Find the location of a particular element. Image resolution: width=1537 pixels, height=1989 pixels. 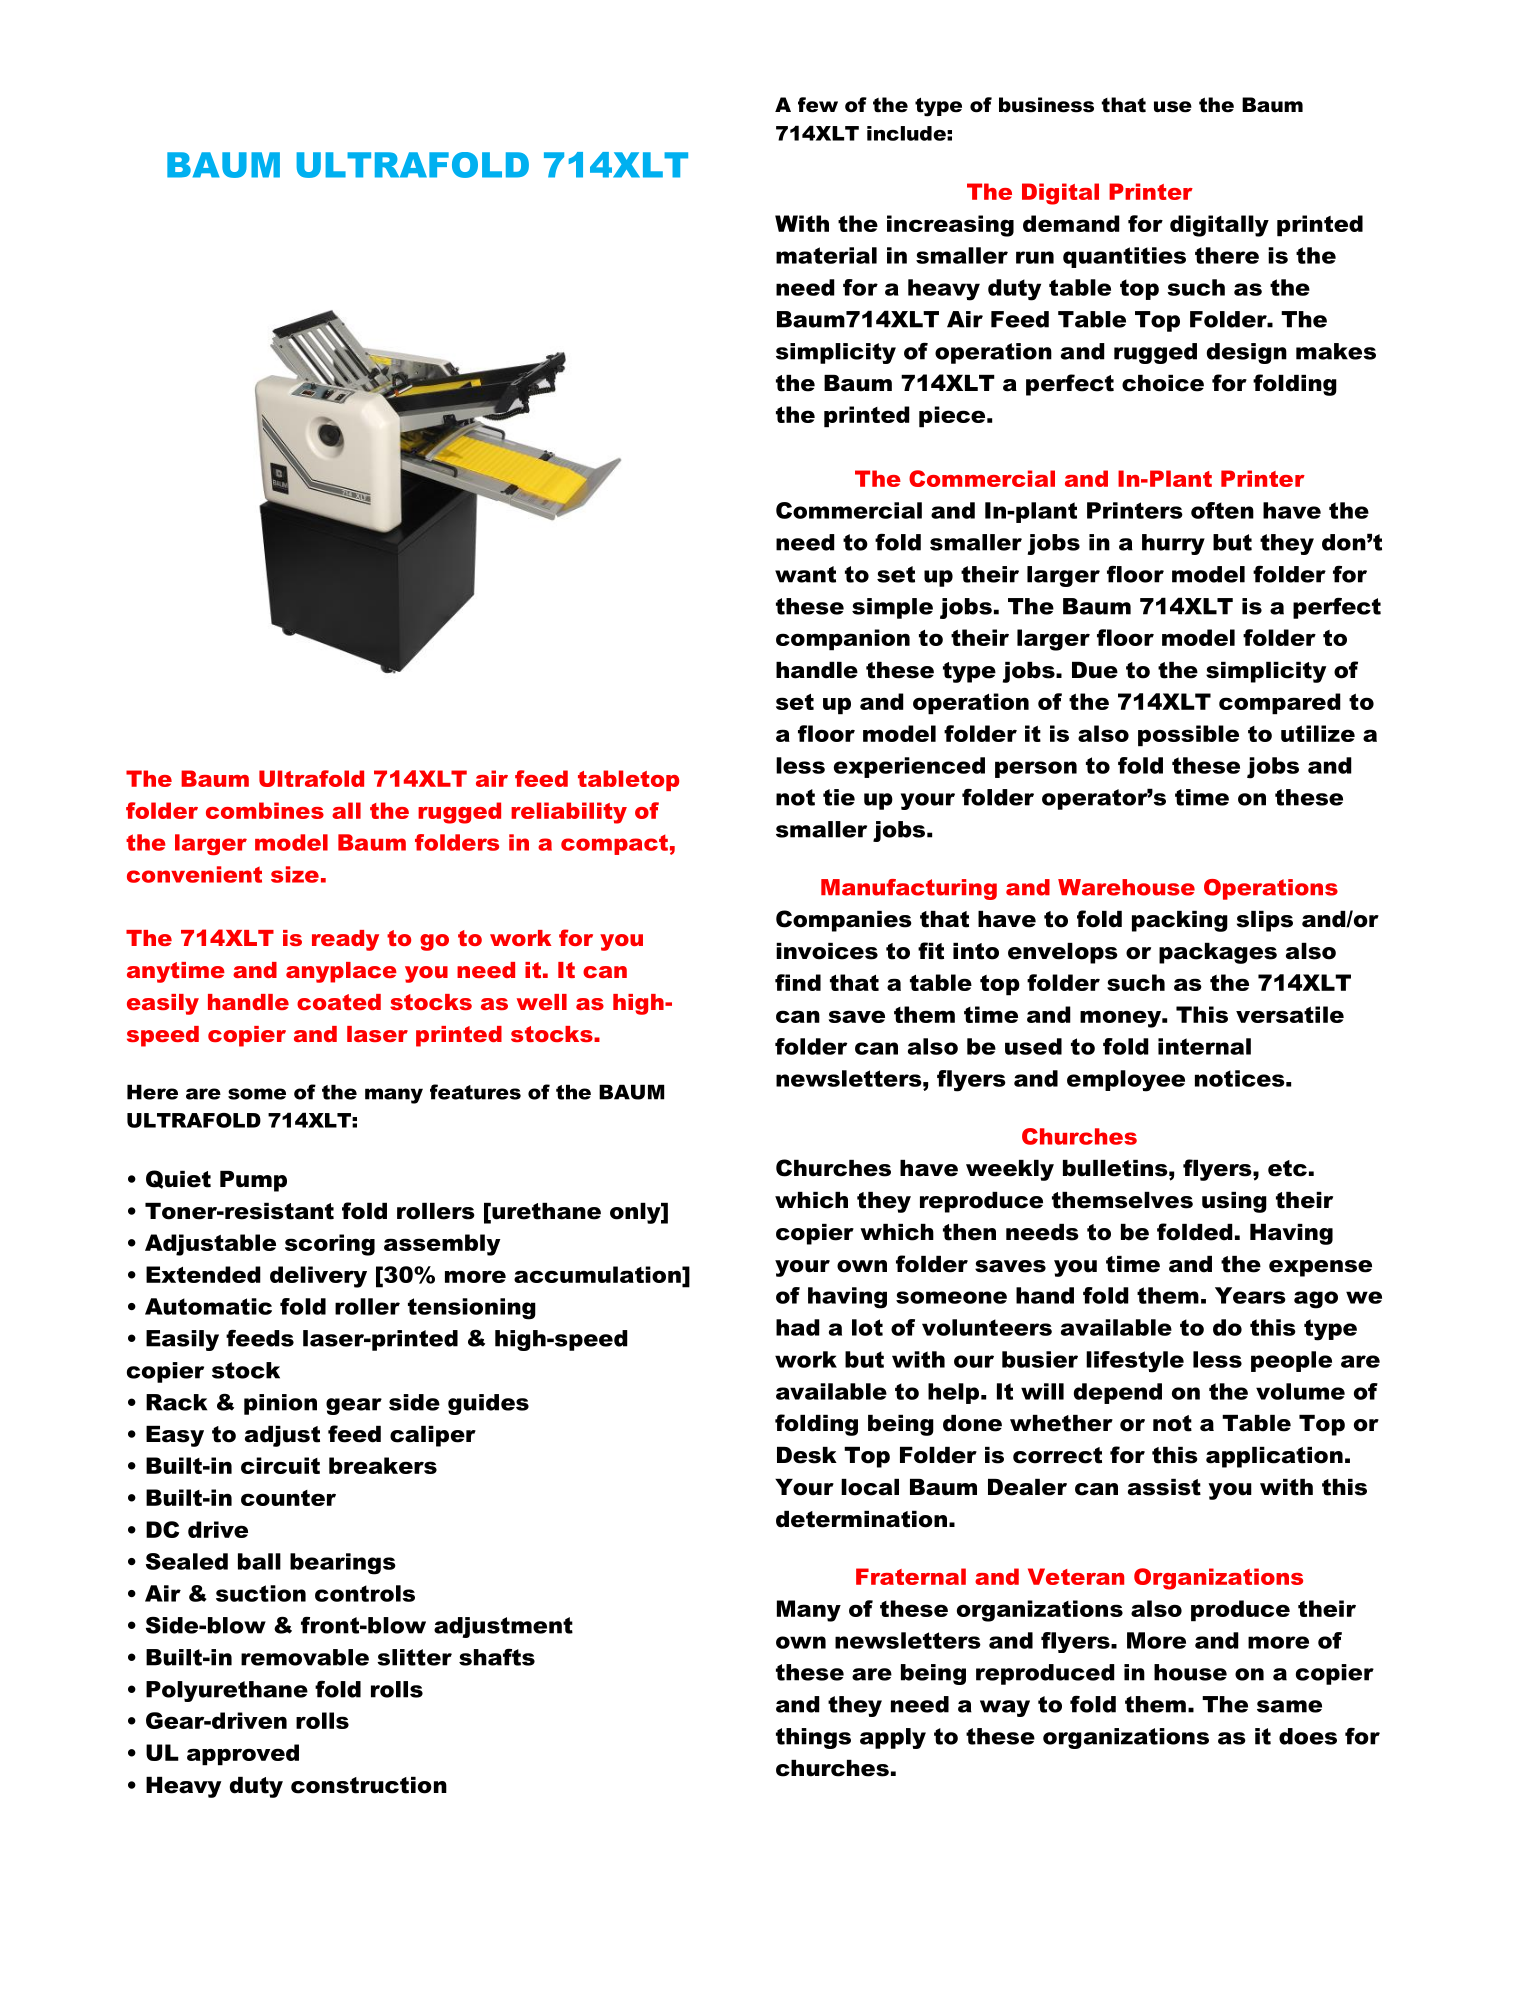

demand is located at coordinates (1071, 223).
